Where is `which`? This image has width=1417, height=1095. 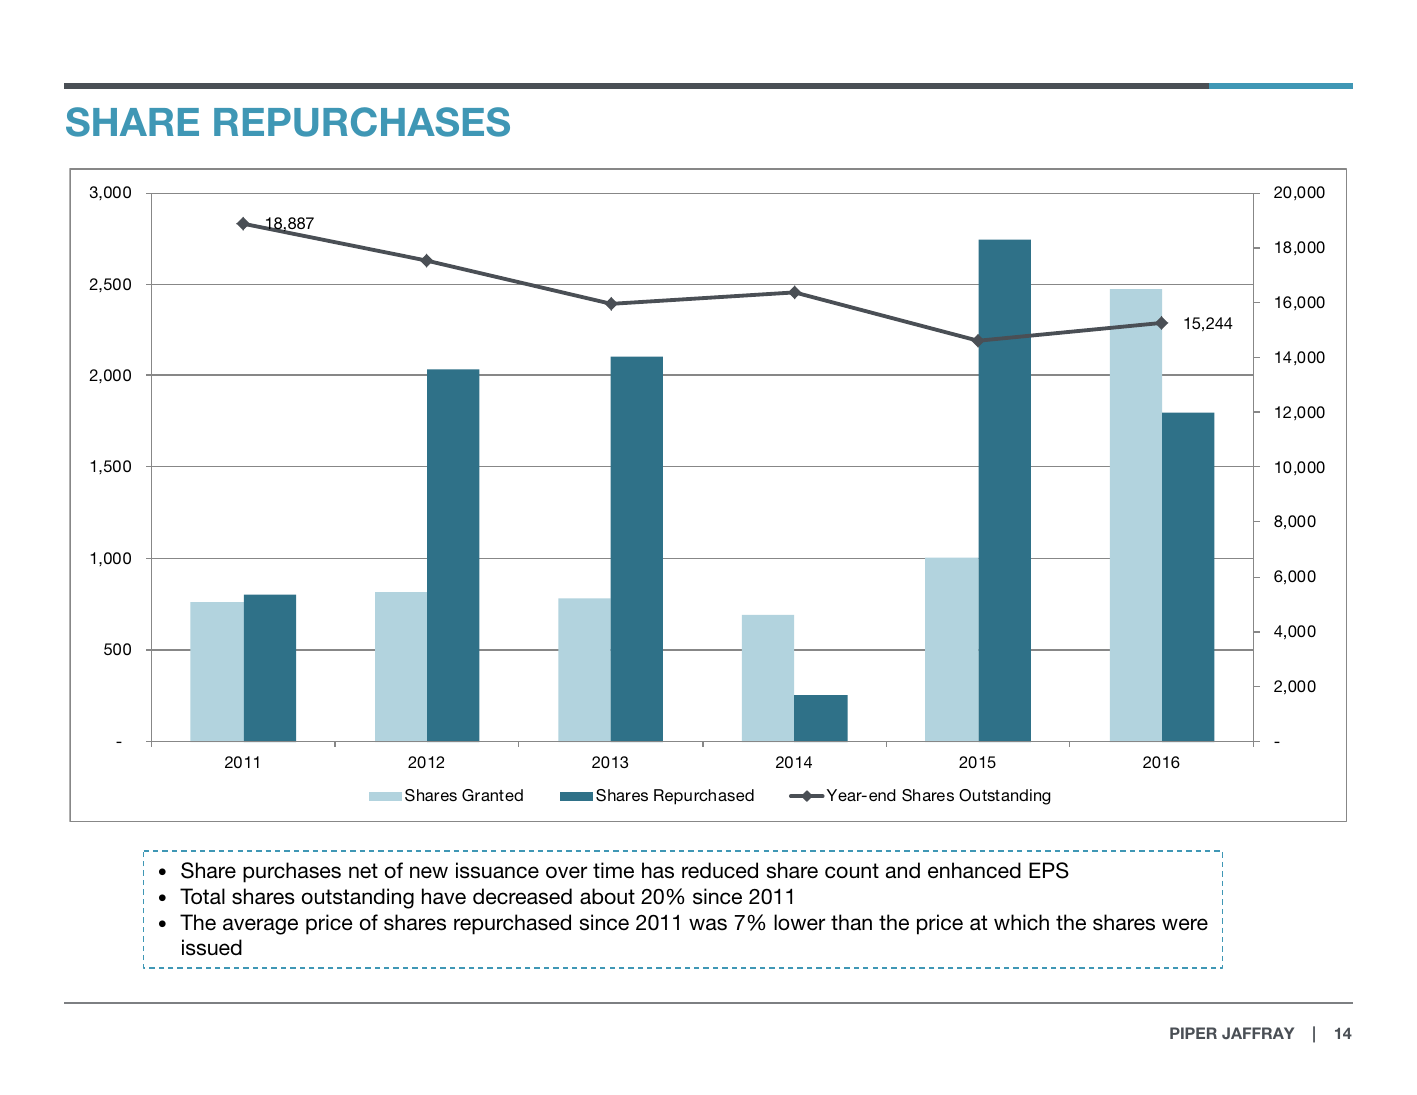
which is located at coordinates (1021, 922).
